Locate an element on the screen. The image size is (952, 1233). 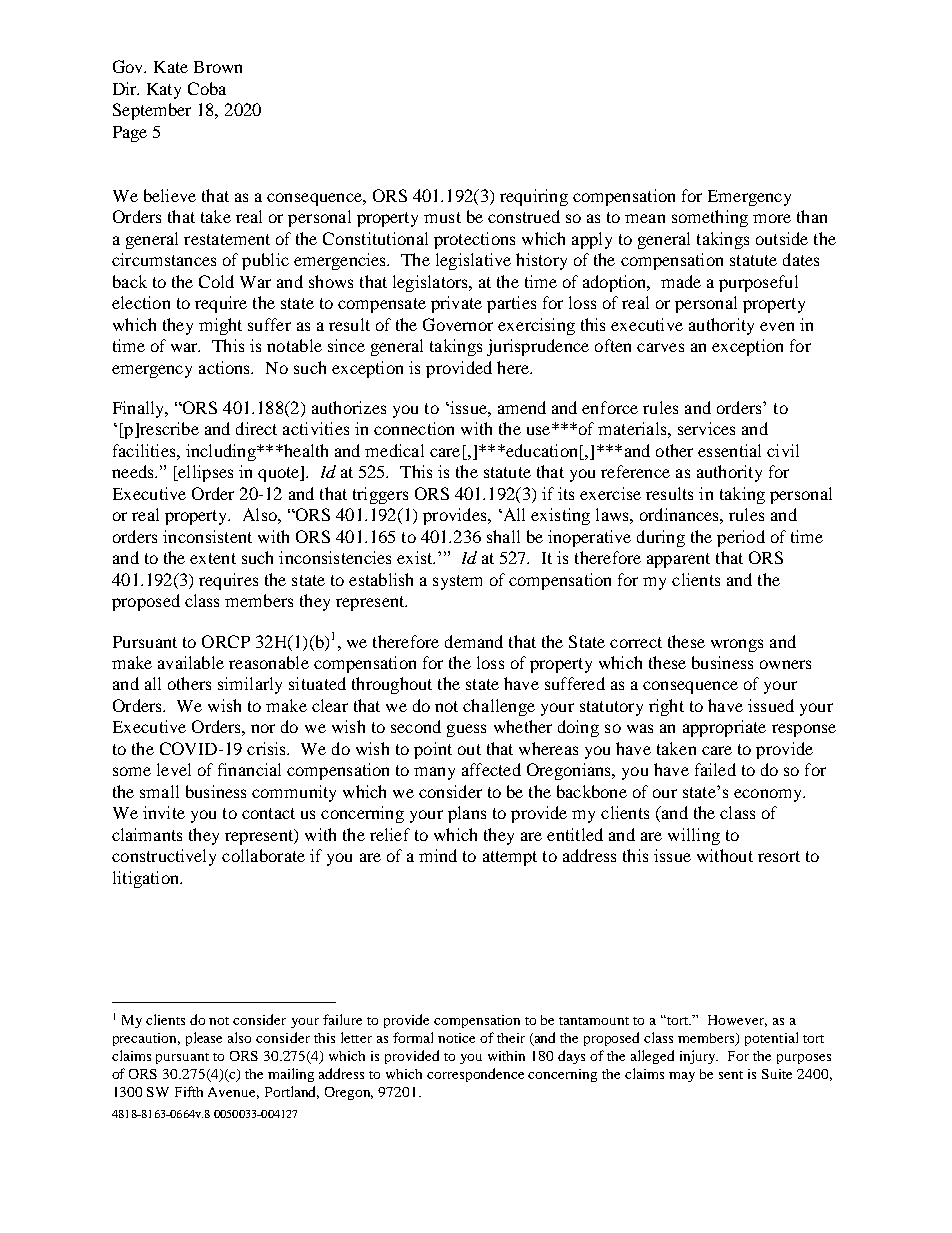
injury is located at coordinates (699, 1057).
